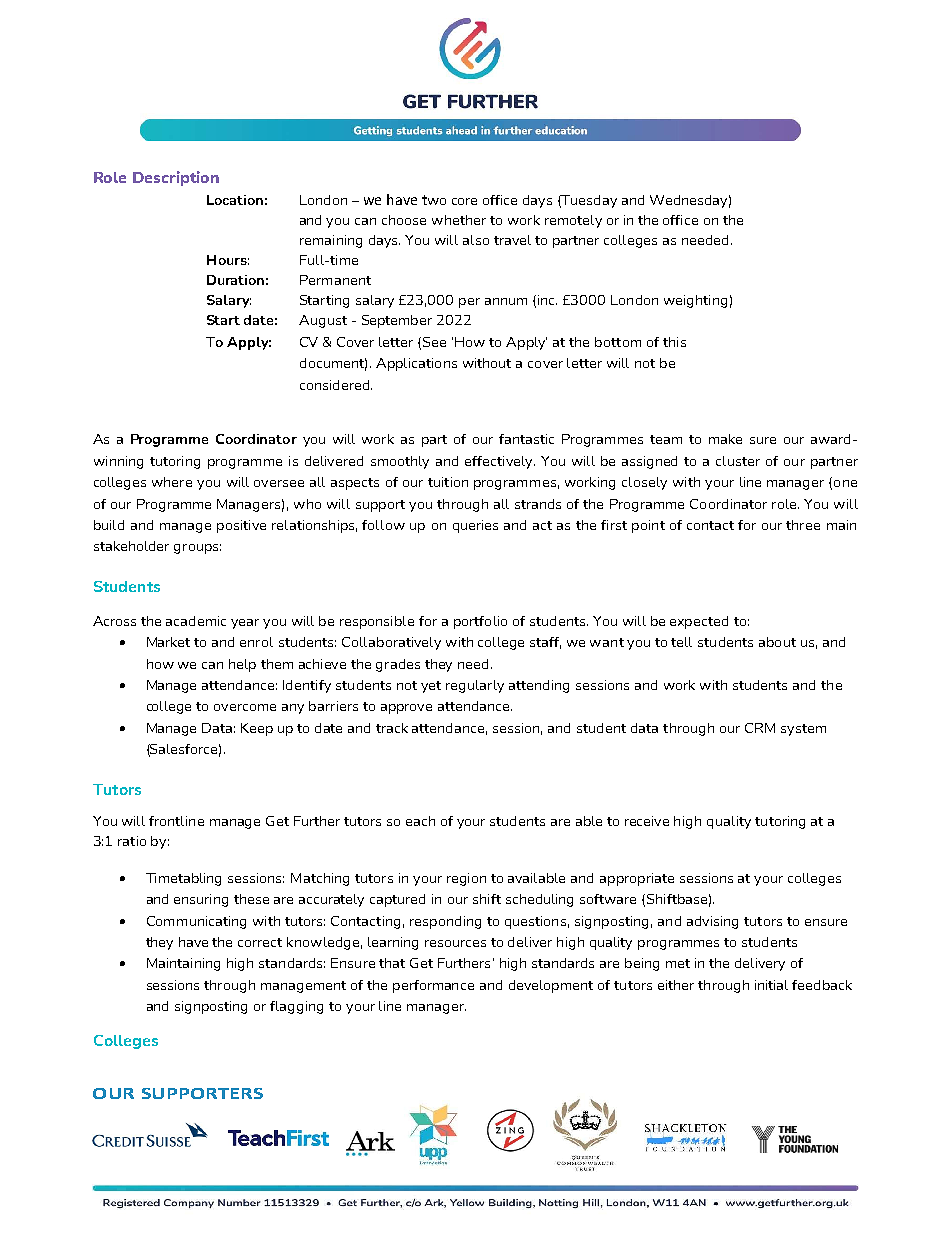  I want to click on make, so click(725, 439).
